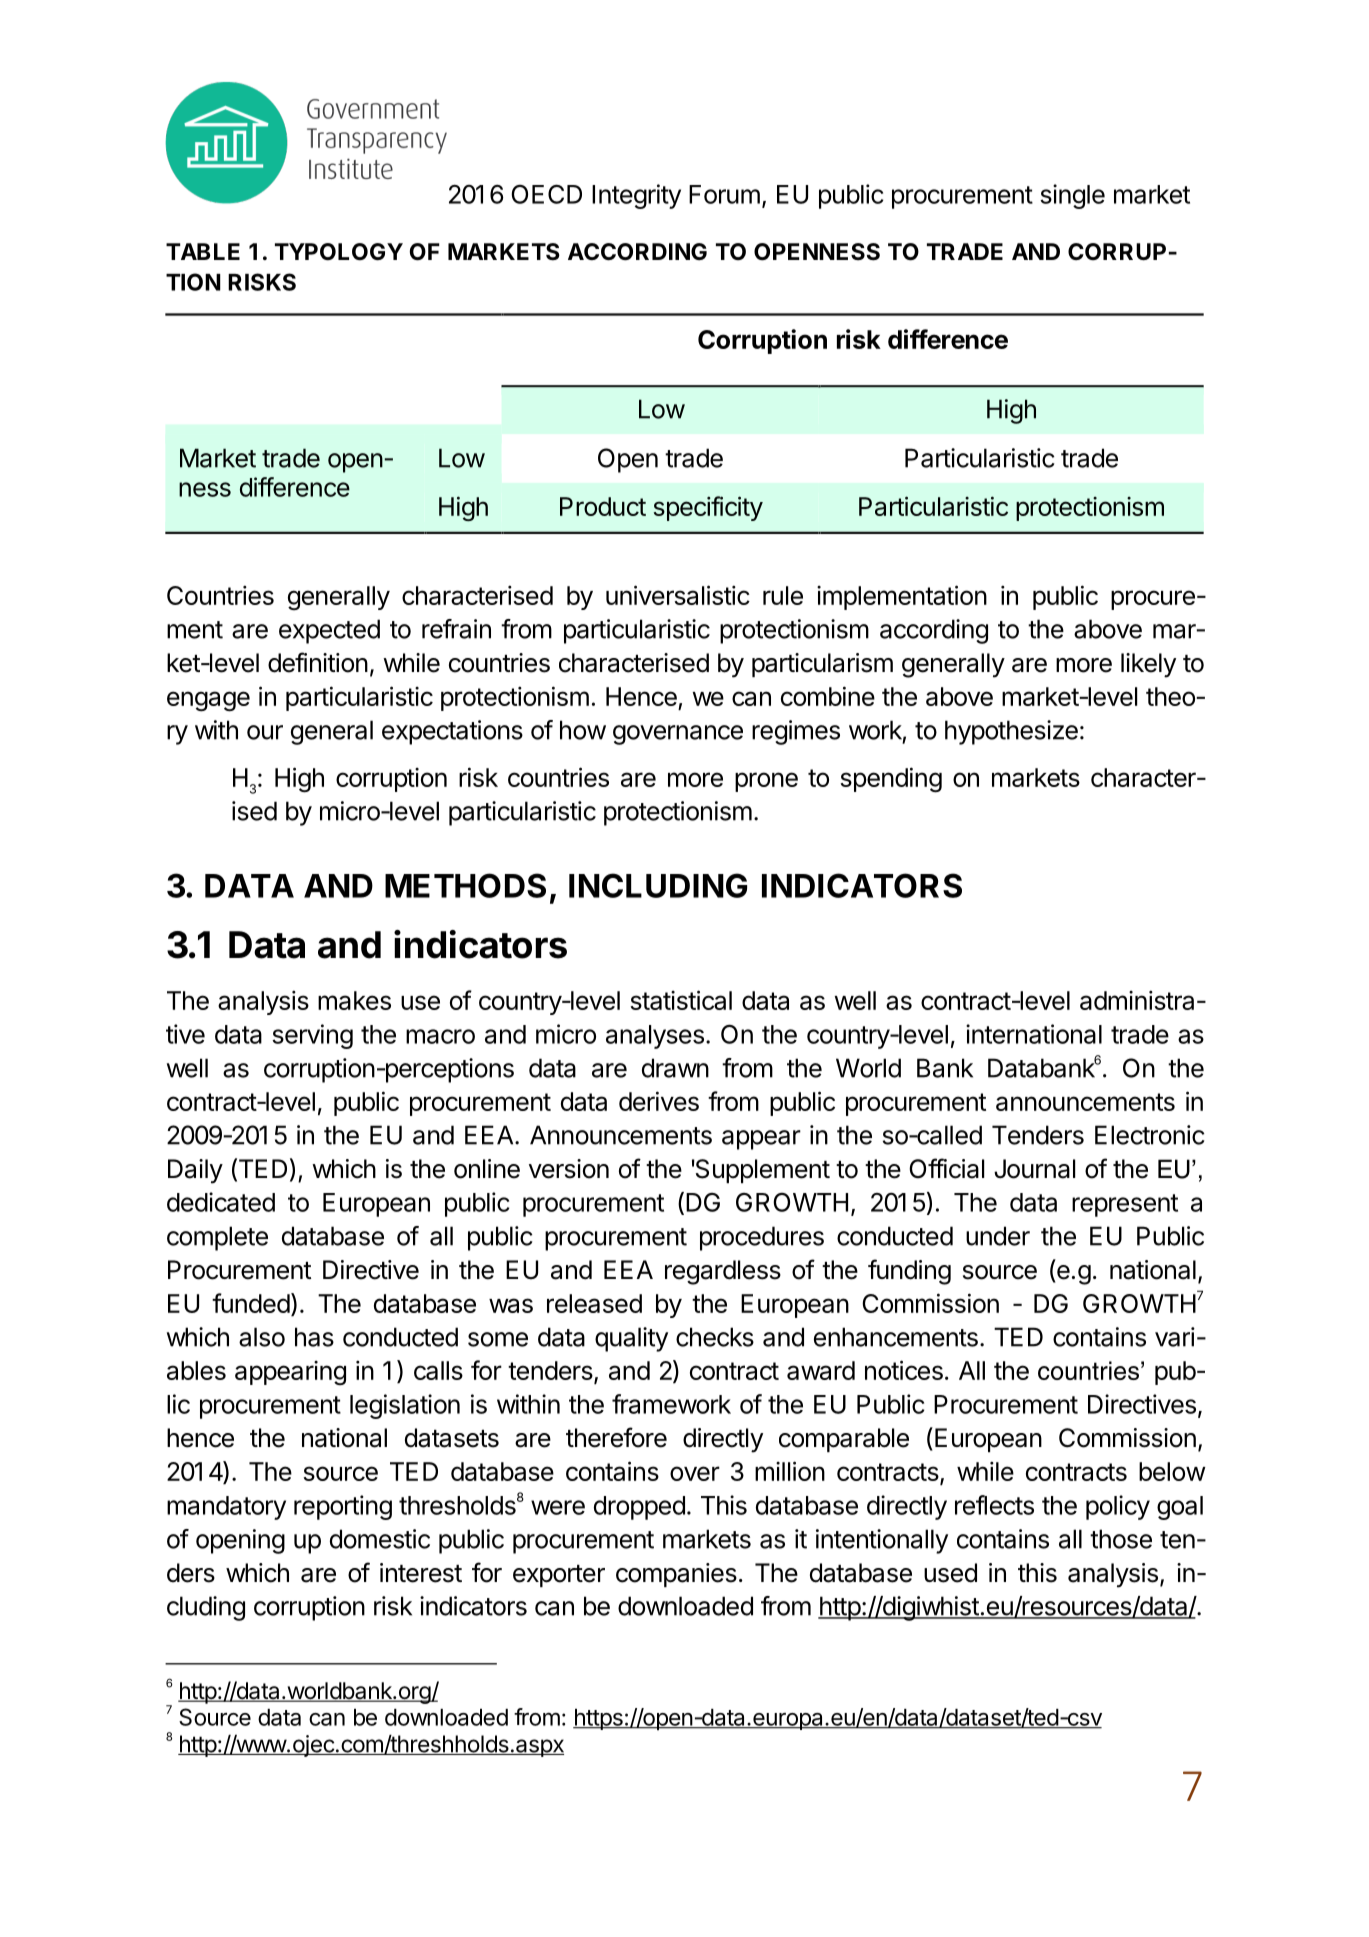  What do you see at coordinates (343, 1507) in the document?
I see `reporting` at bounding box center [343, 1507].
